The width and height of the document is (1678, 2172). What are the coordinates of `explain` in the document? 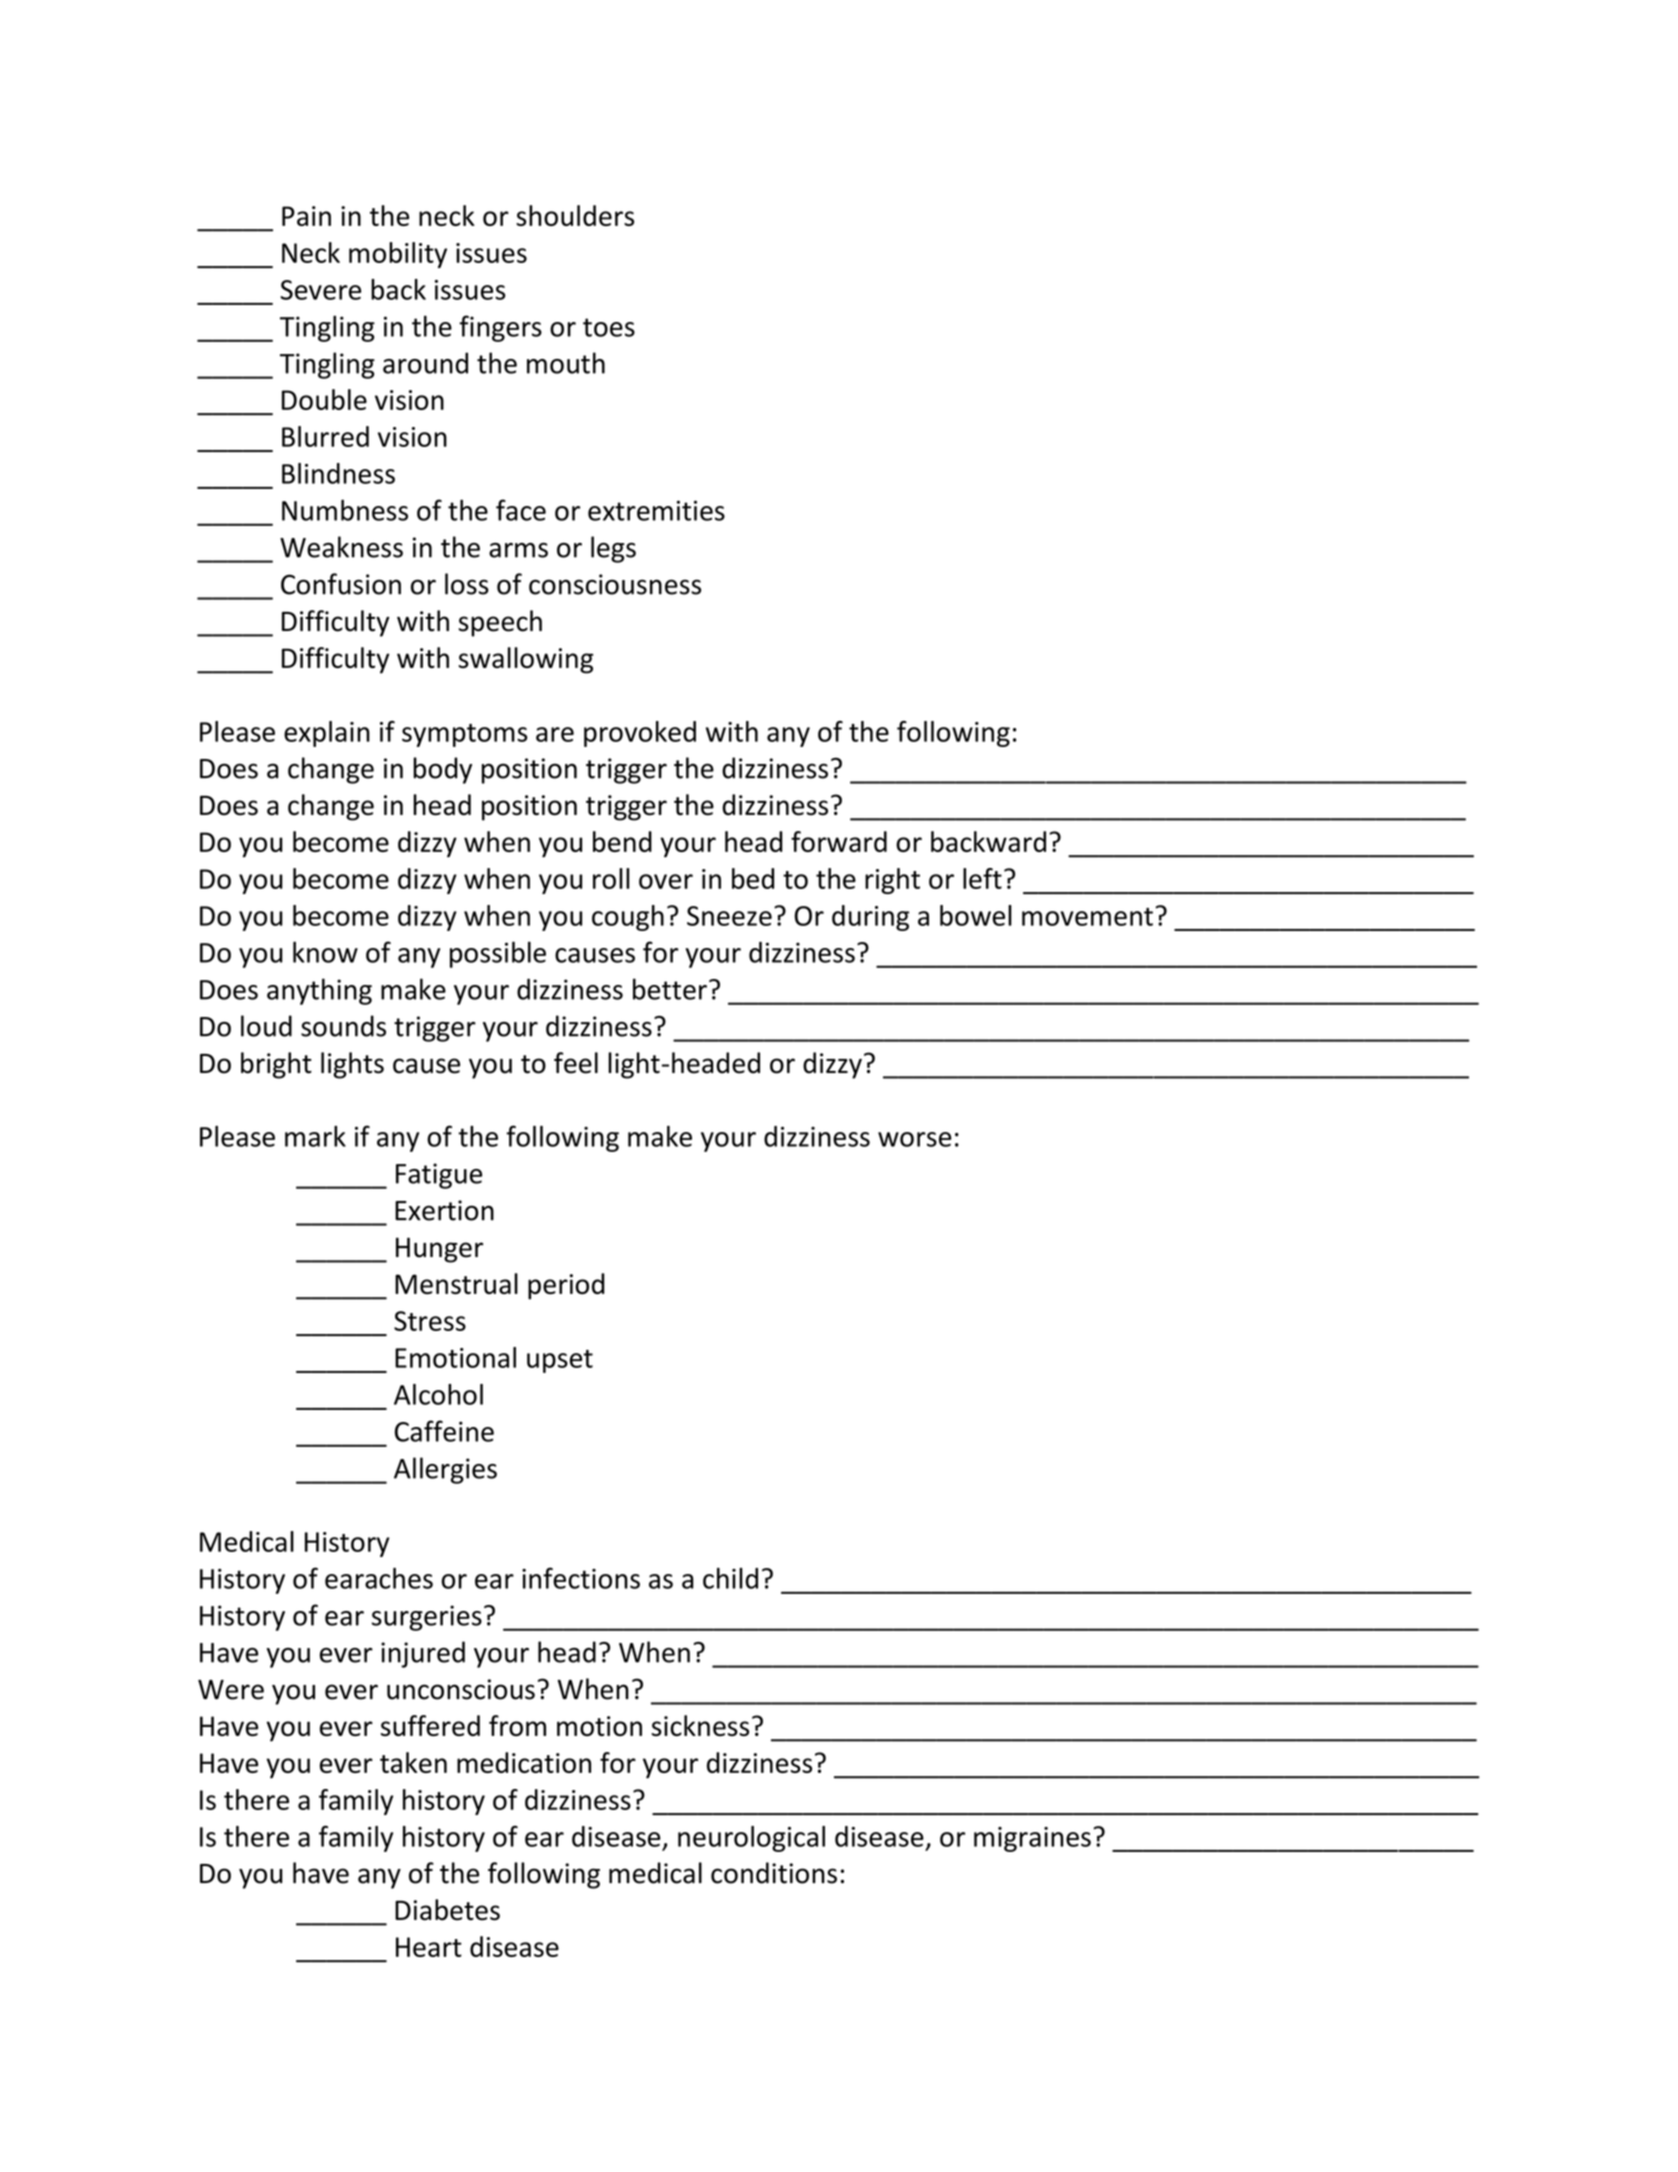 It's located at (327, 734).
